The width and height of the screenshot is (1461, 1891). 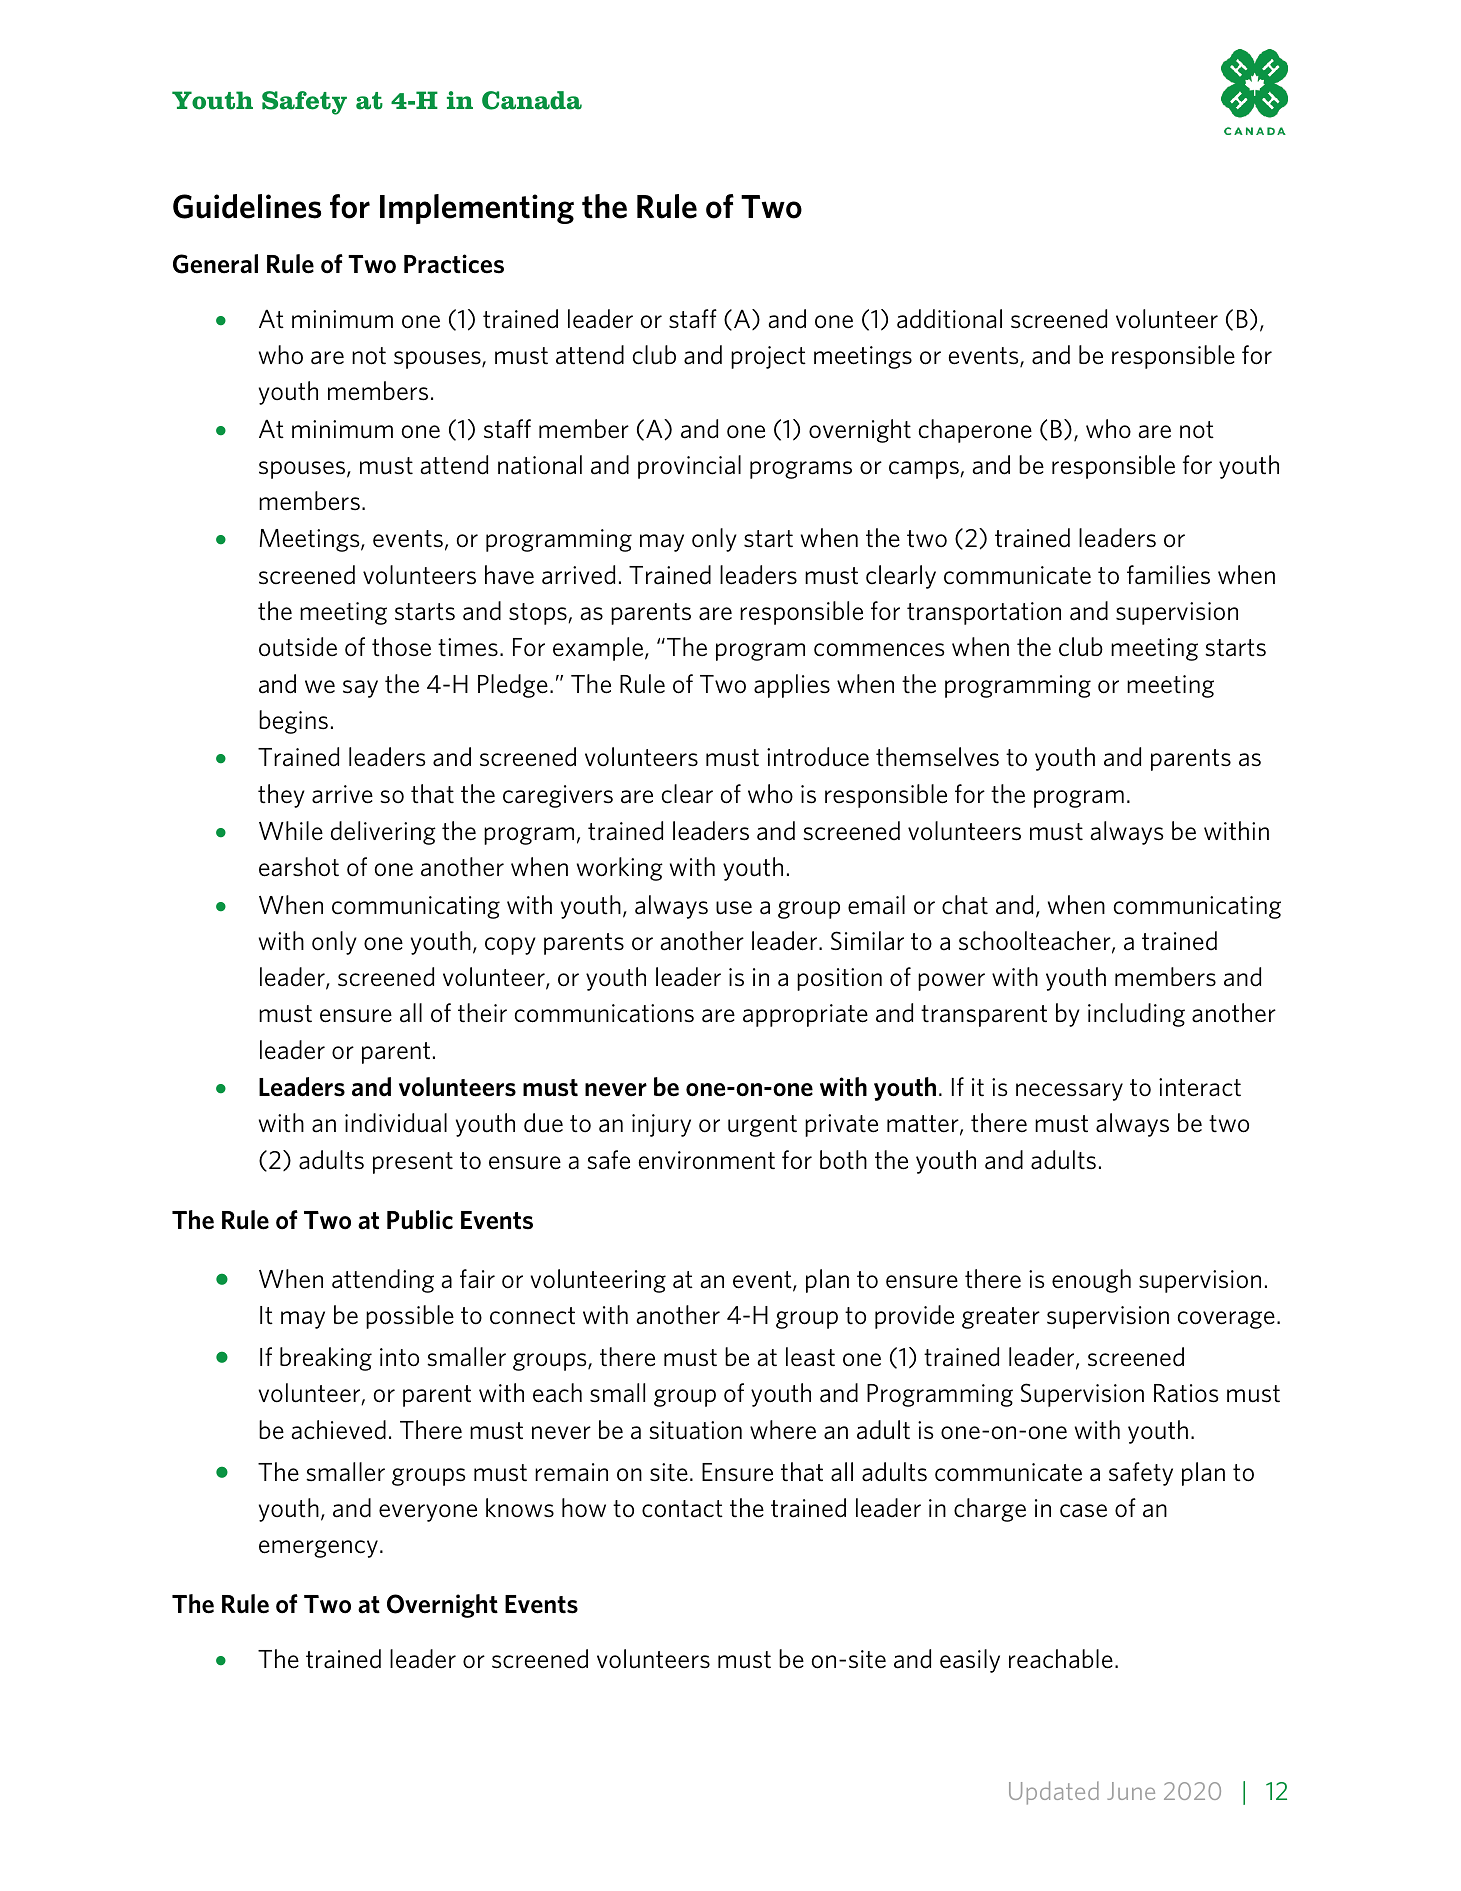 What do you see at coordinates (247, 206) in the screenshot?
I see `Guidelines` at bounding box center [247, 206].
